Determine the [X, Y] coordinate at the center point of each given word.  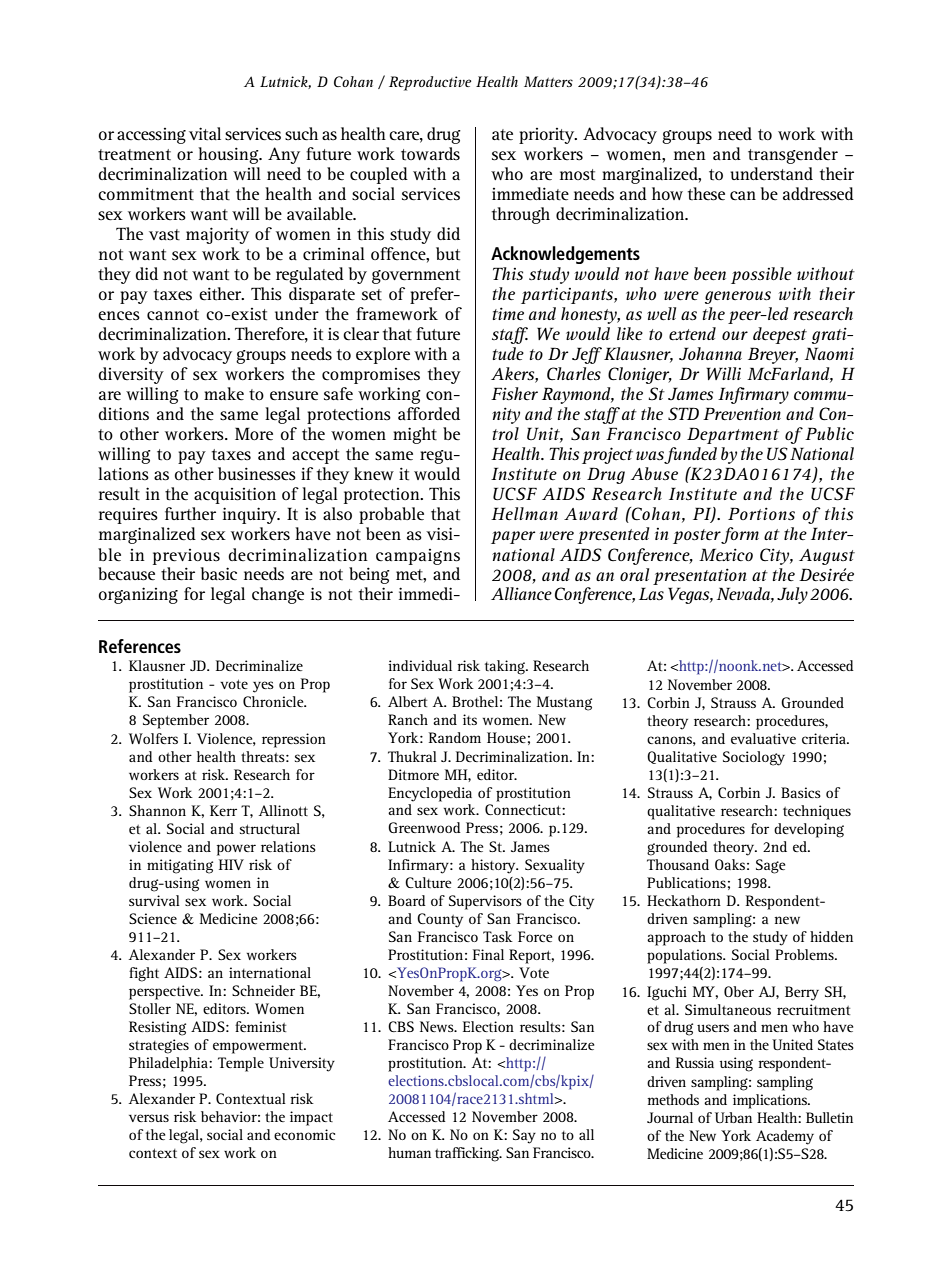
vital [205, 133]
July [792, 595]
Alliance [521, 593]
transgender [793, 155]
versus [149, 1118]
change [278, 595]
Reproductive [430, 83]
